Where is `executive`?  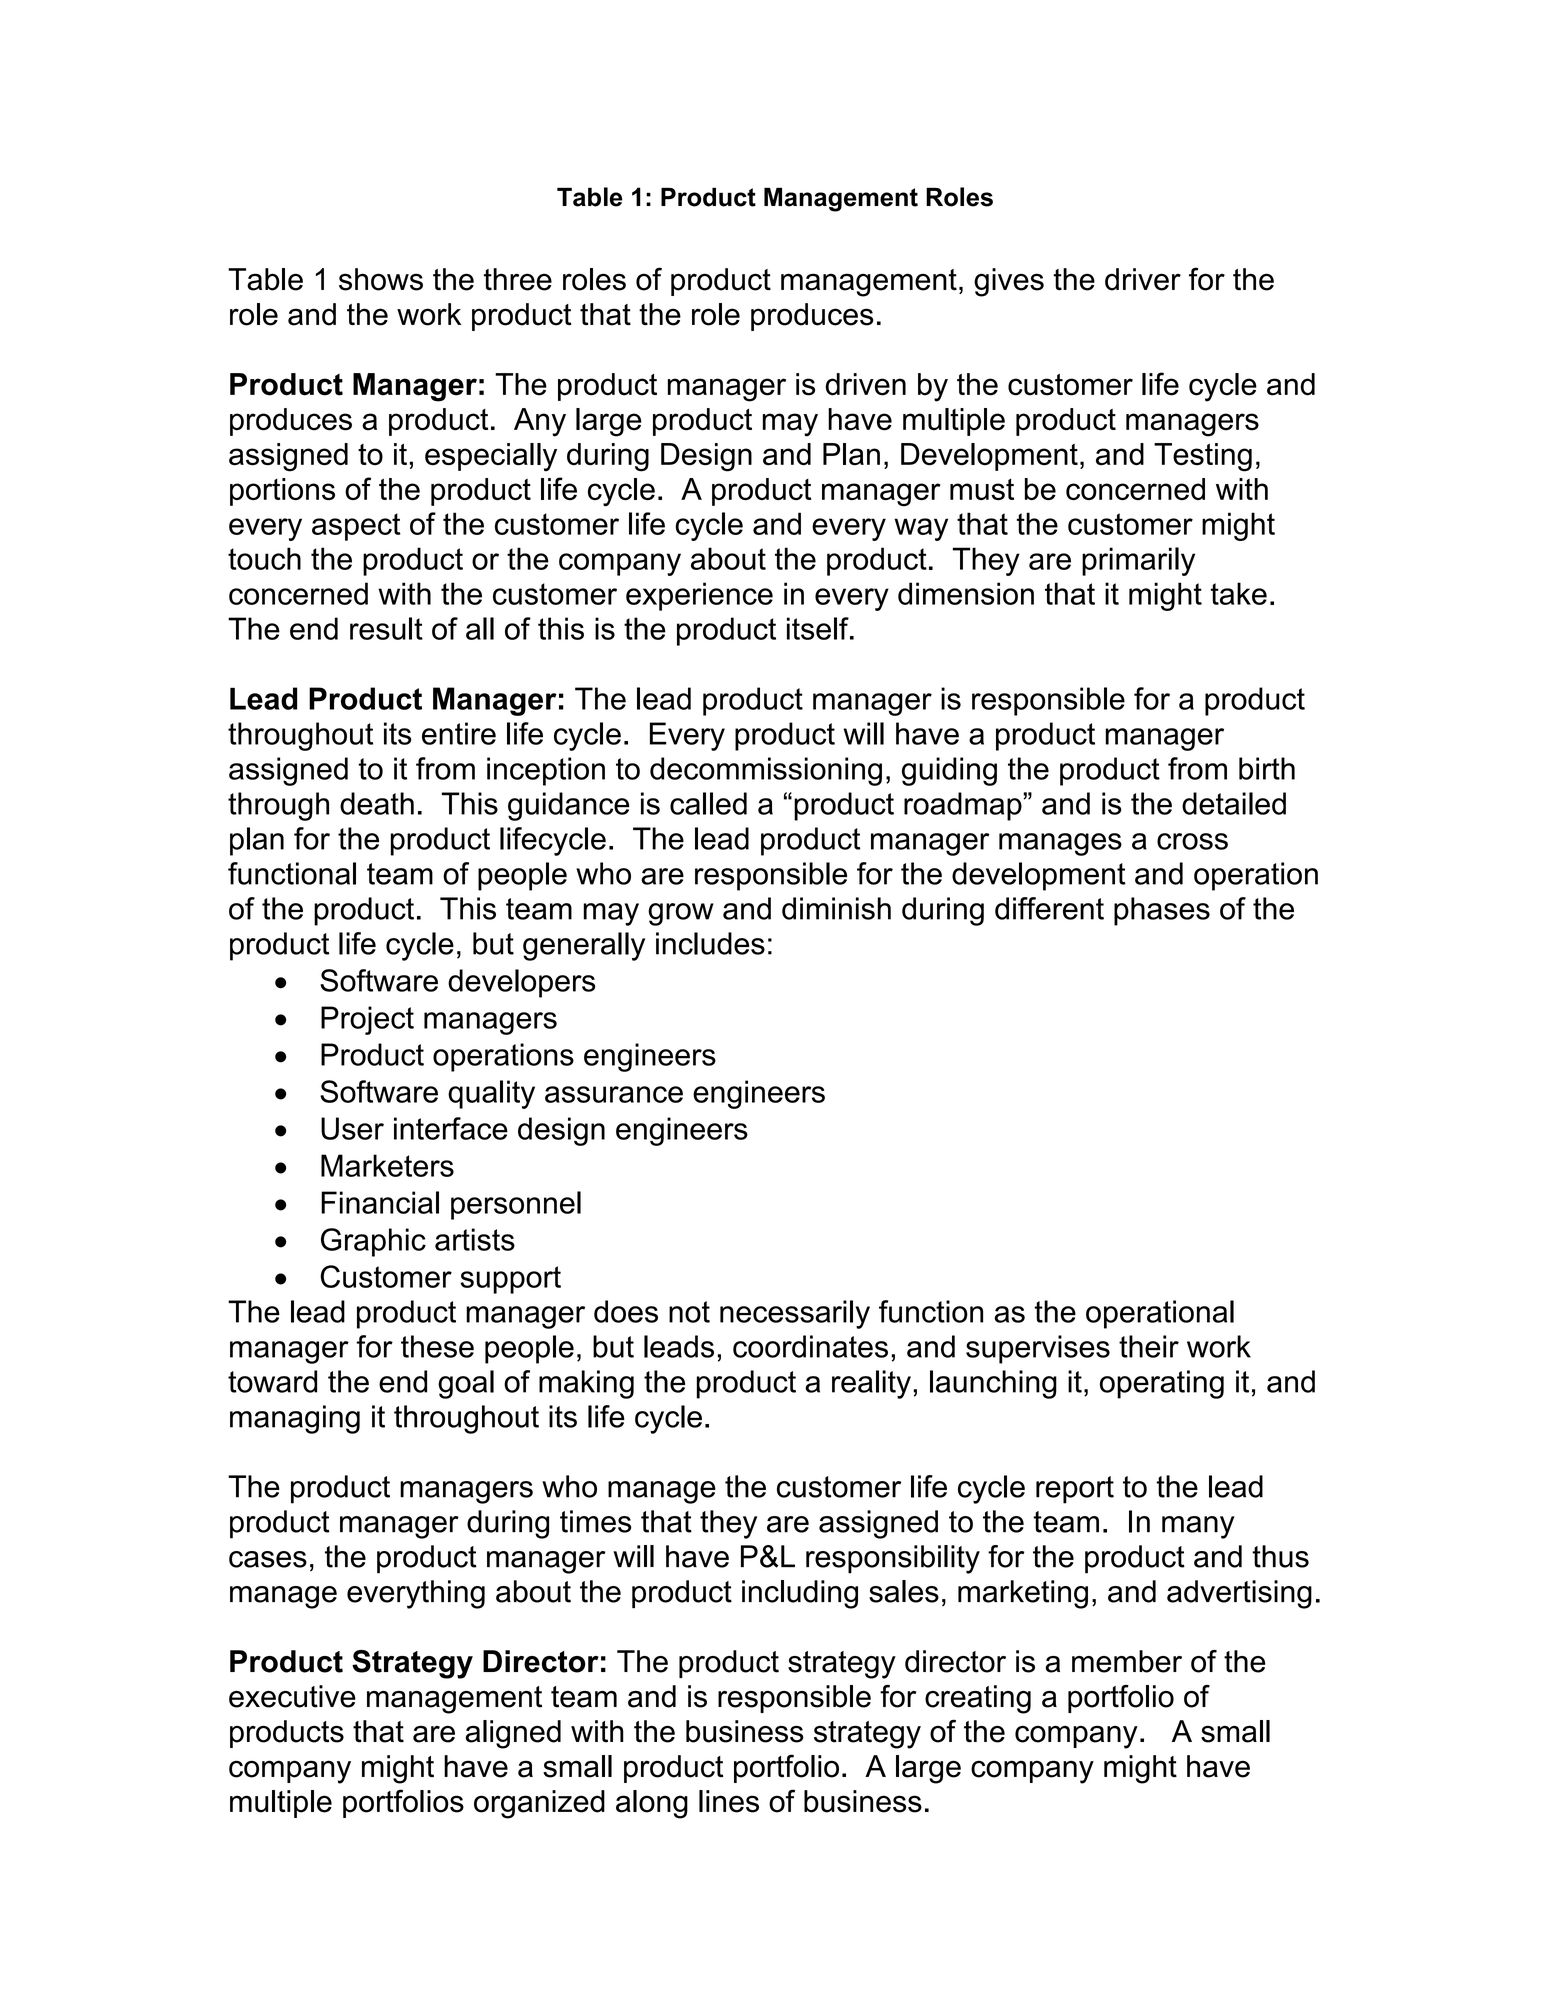
executive is located at coordinates (292, 1696).
